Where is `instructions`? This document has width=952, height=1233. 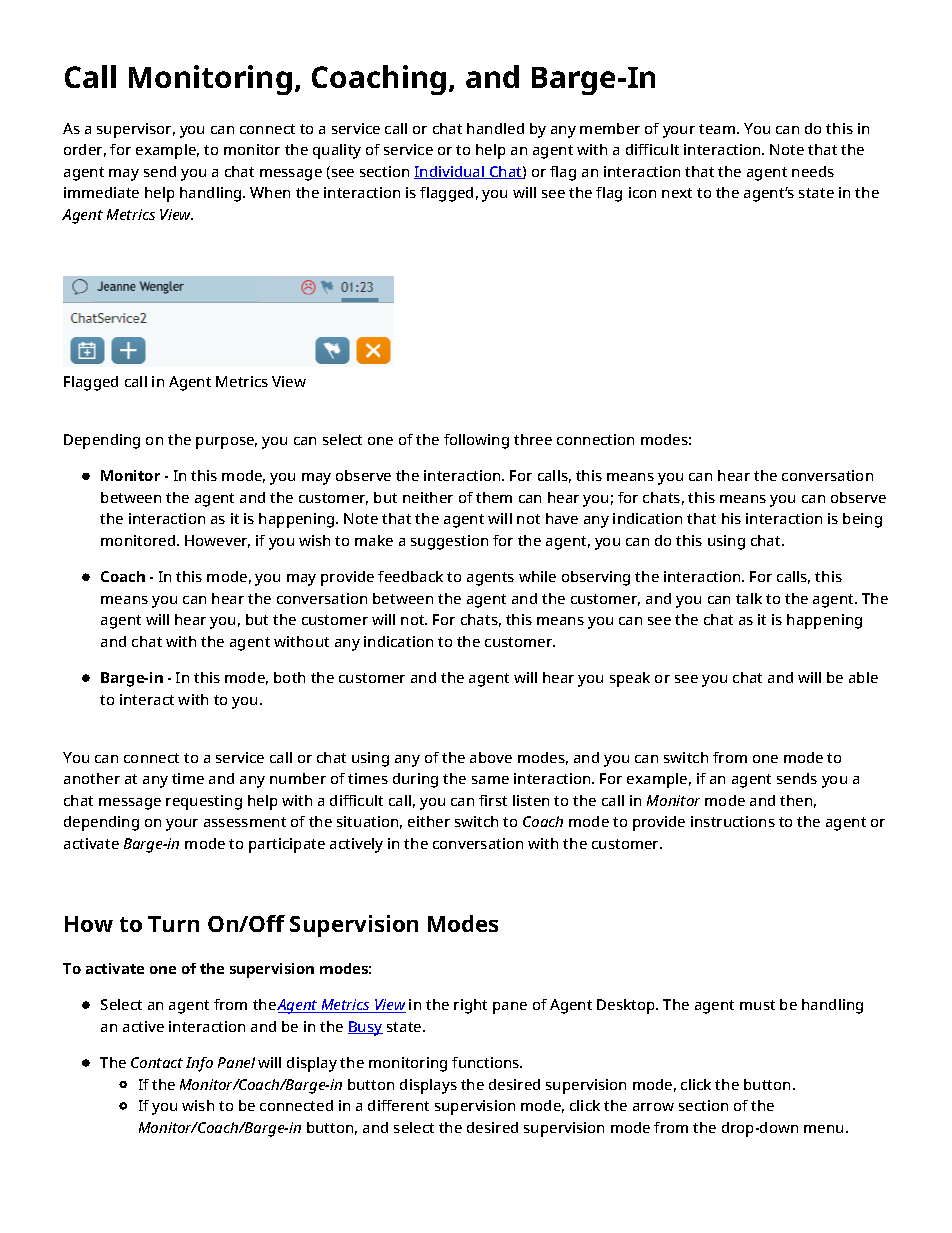 instructions is located at coordinates (733, 821).
